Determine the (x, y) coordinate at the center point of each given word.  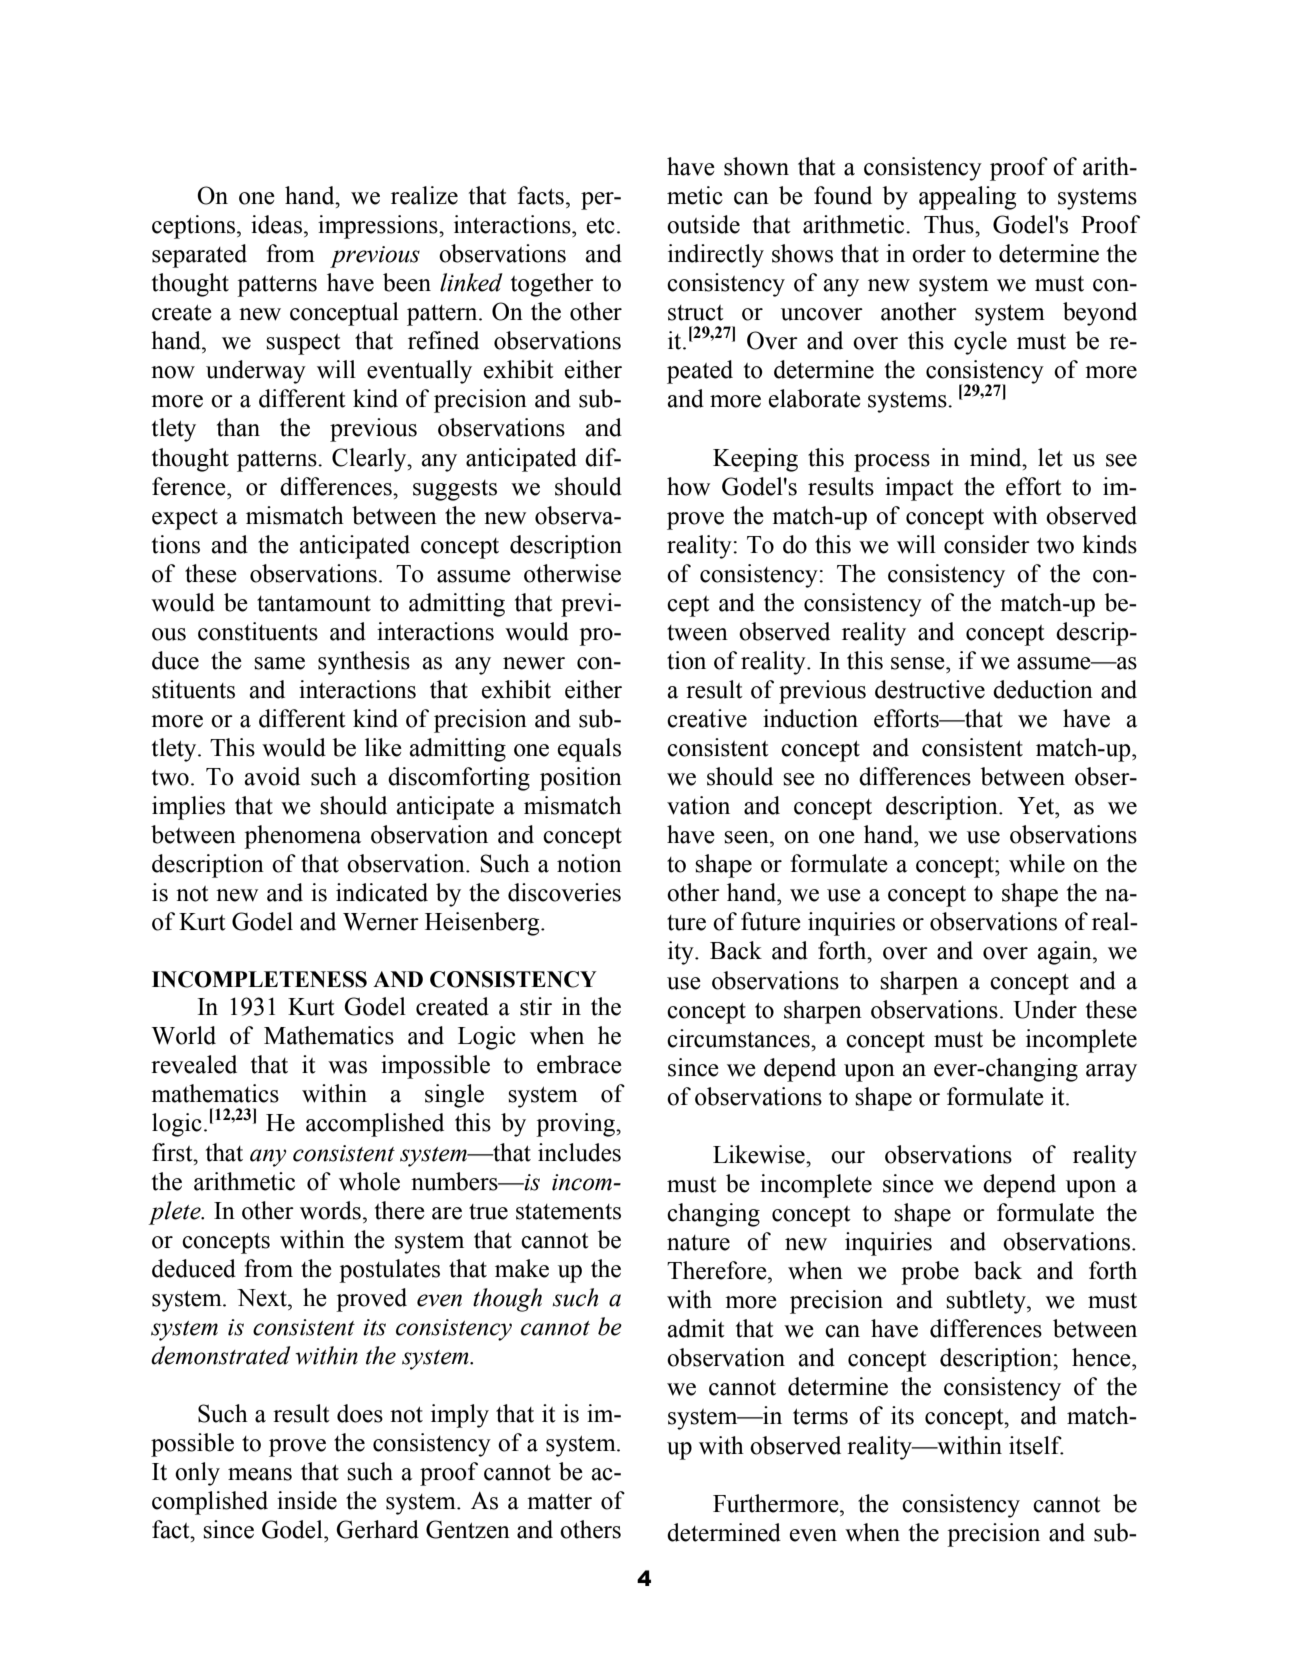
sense (919, 663)
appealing (967, 198)
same (279, 663)
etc (601, 226)
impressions (379, 227)
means (260, 1474)
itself (1036, 1445)
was (347, 1067)
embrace (579, 1064)
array (1111, 1073)
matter (559, 1502)
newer (534, 663)
